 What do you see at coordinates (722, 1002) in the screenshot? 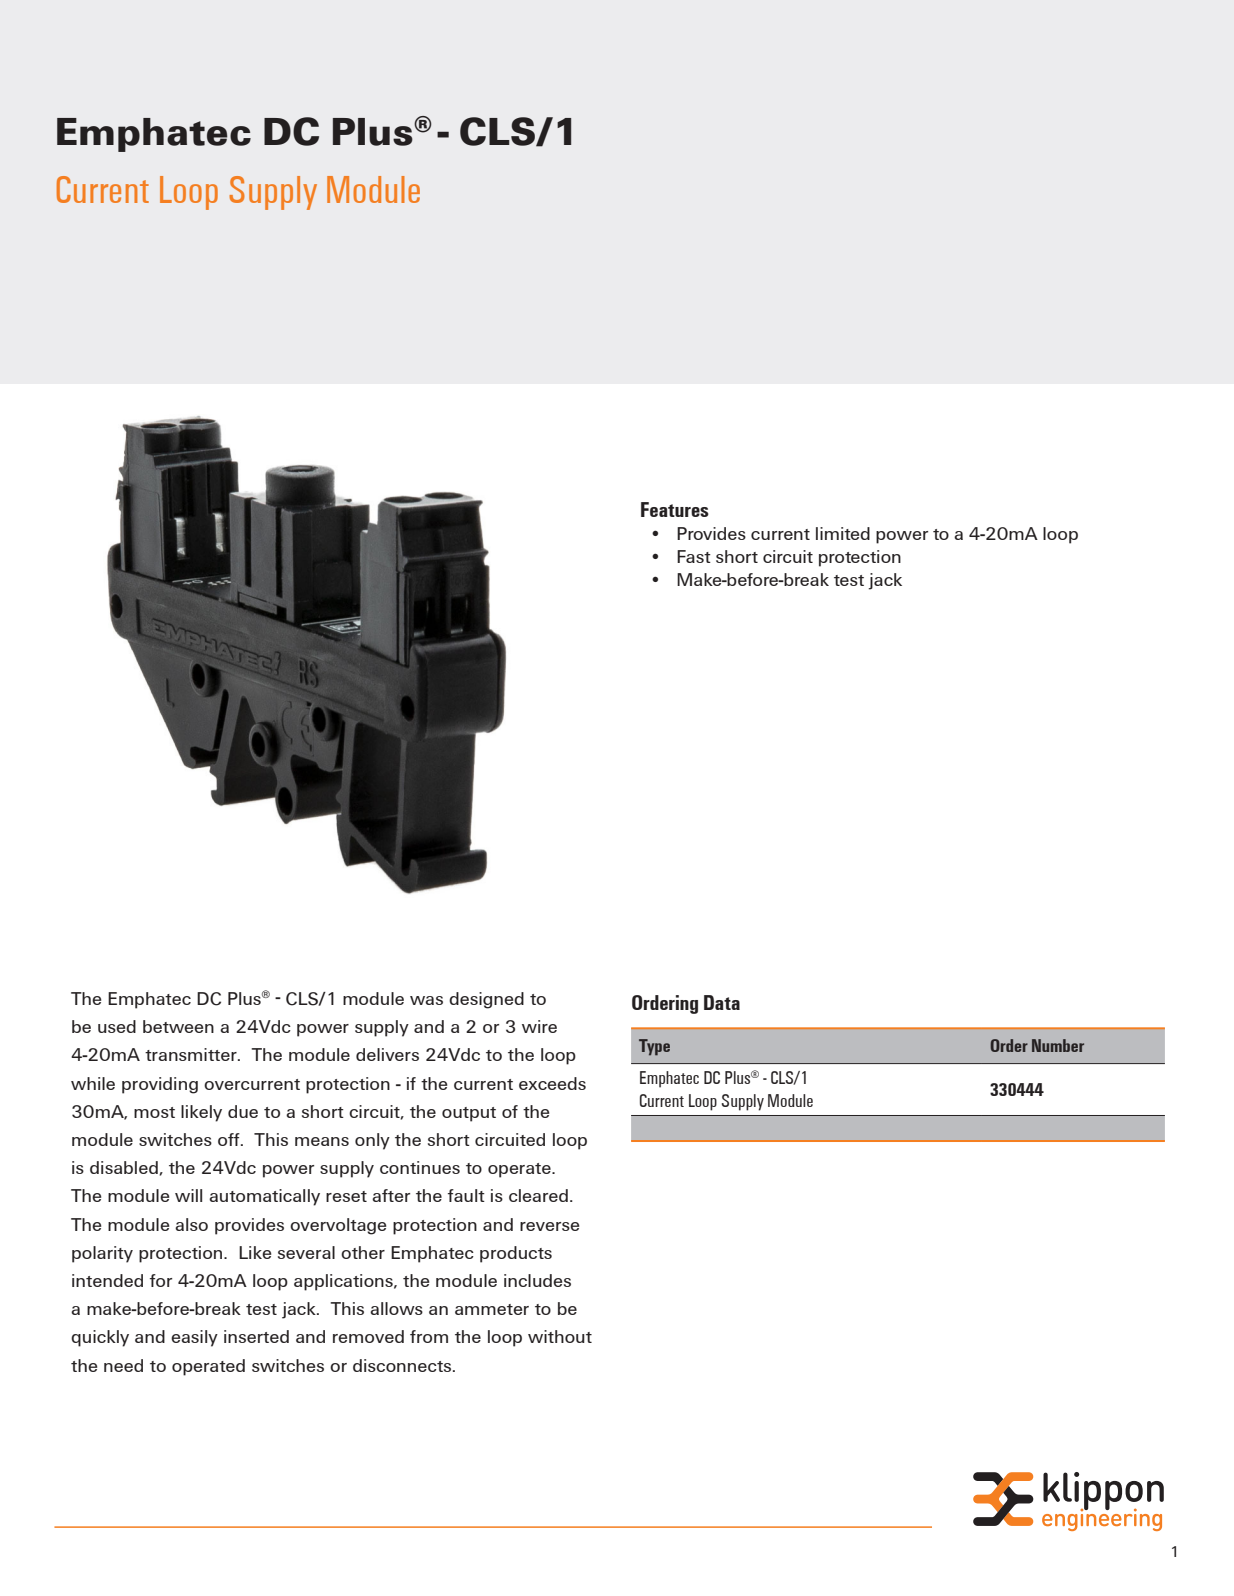
I see `Data` at bounding box center [722, 1002].
